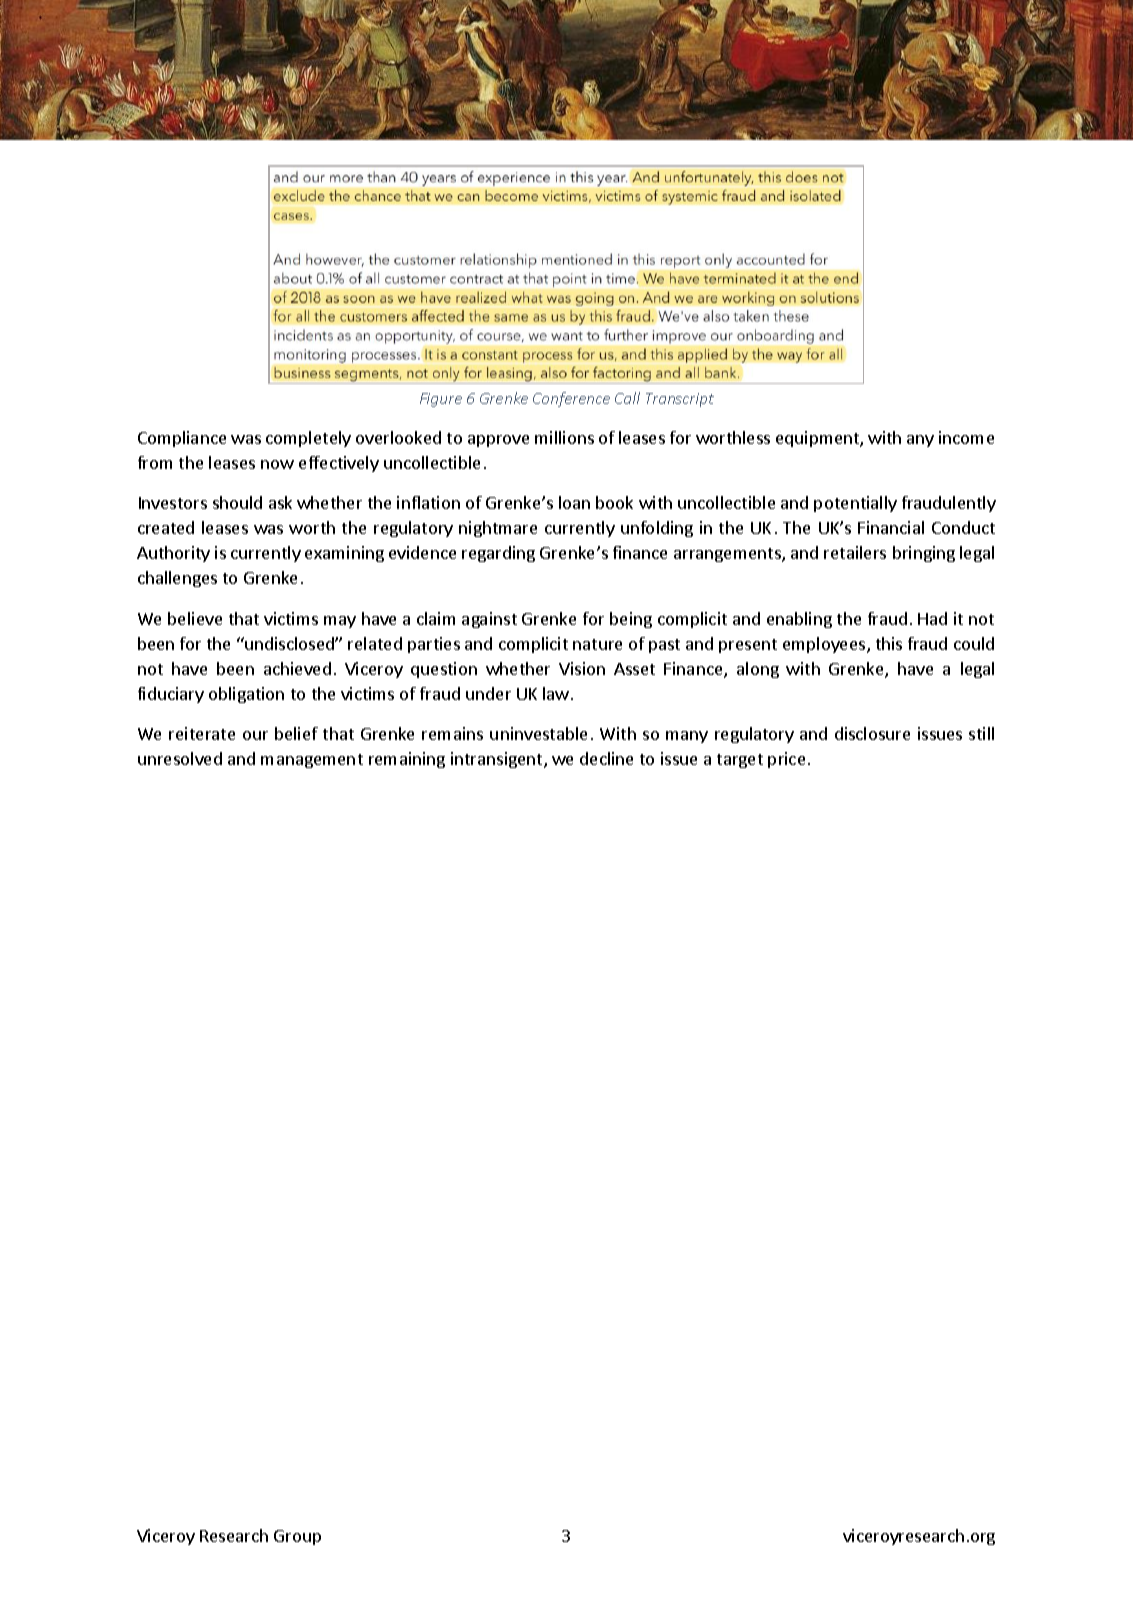  Describe the element at coordinates (312, 761) in the screenshot. I see `management` at that location.
